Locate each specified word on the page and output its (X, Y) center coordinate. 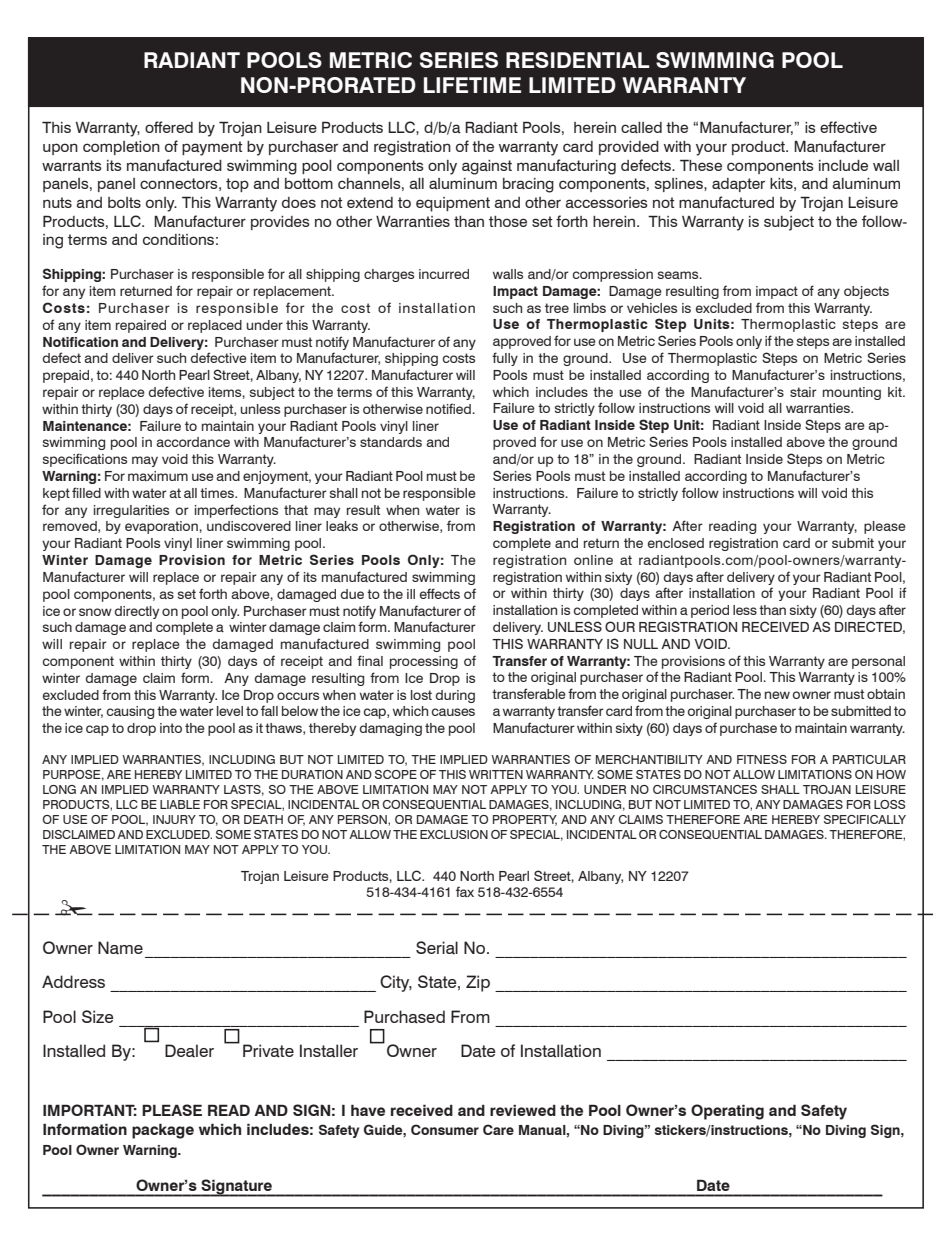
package (163, 1131)
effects (440, 593)
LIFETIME (472, 85)
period (710, 611)
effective (848, 127)
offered (169, 127)
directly (137, 612)
